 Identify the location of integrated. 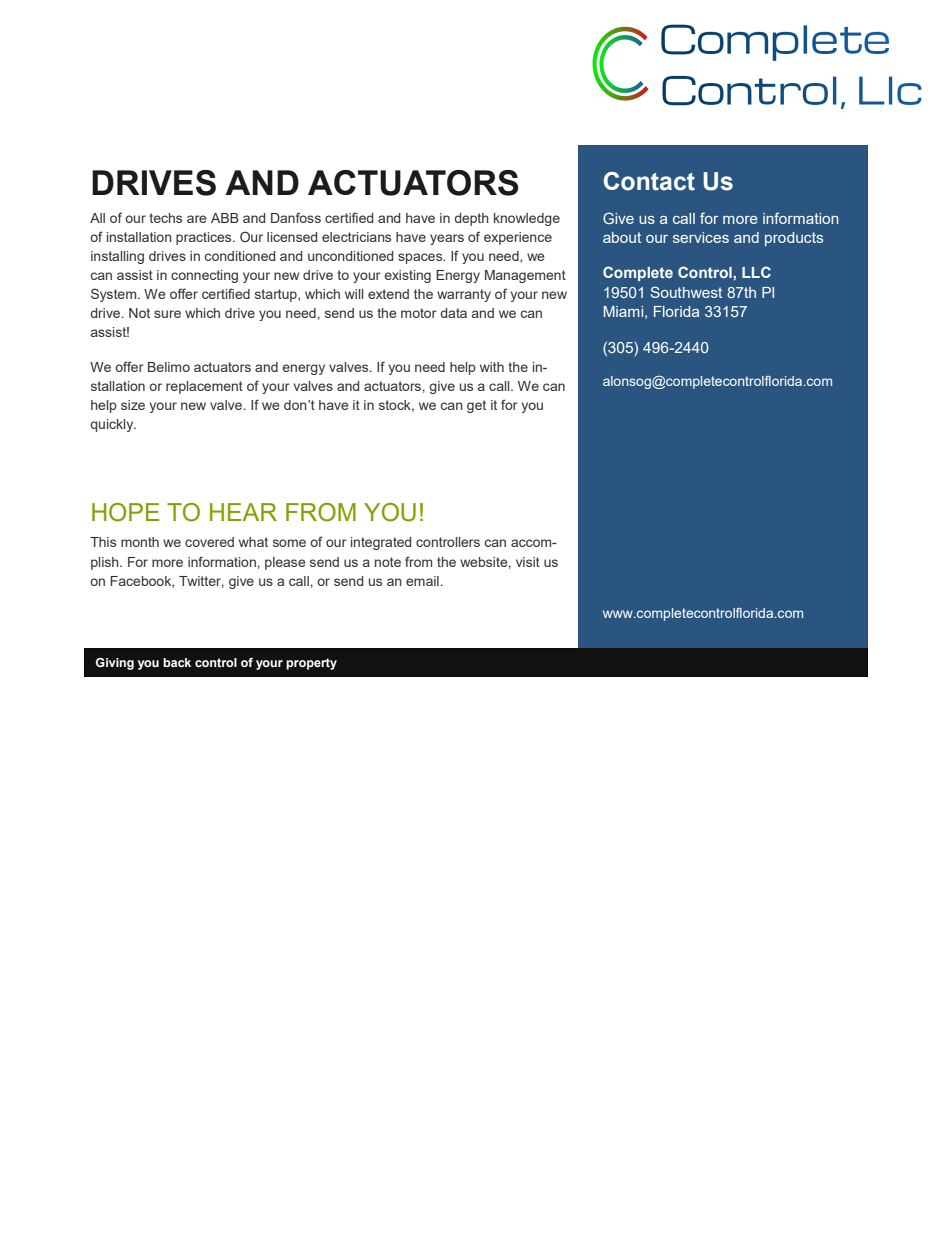
(381, 543).
